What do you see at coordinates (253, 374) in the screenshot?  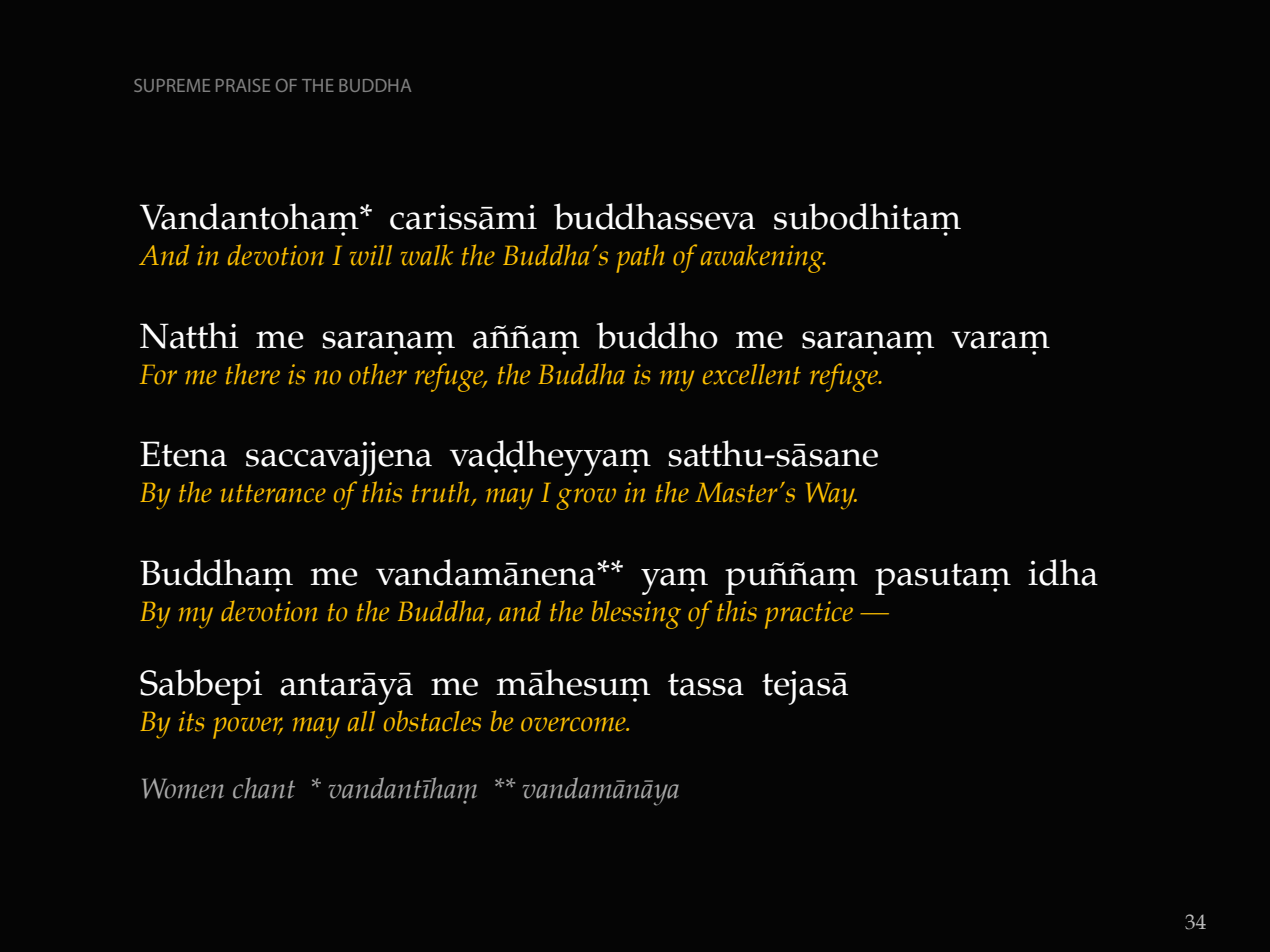 I see `there` at bounding box center [253, 374].
